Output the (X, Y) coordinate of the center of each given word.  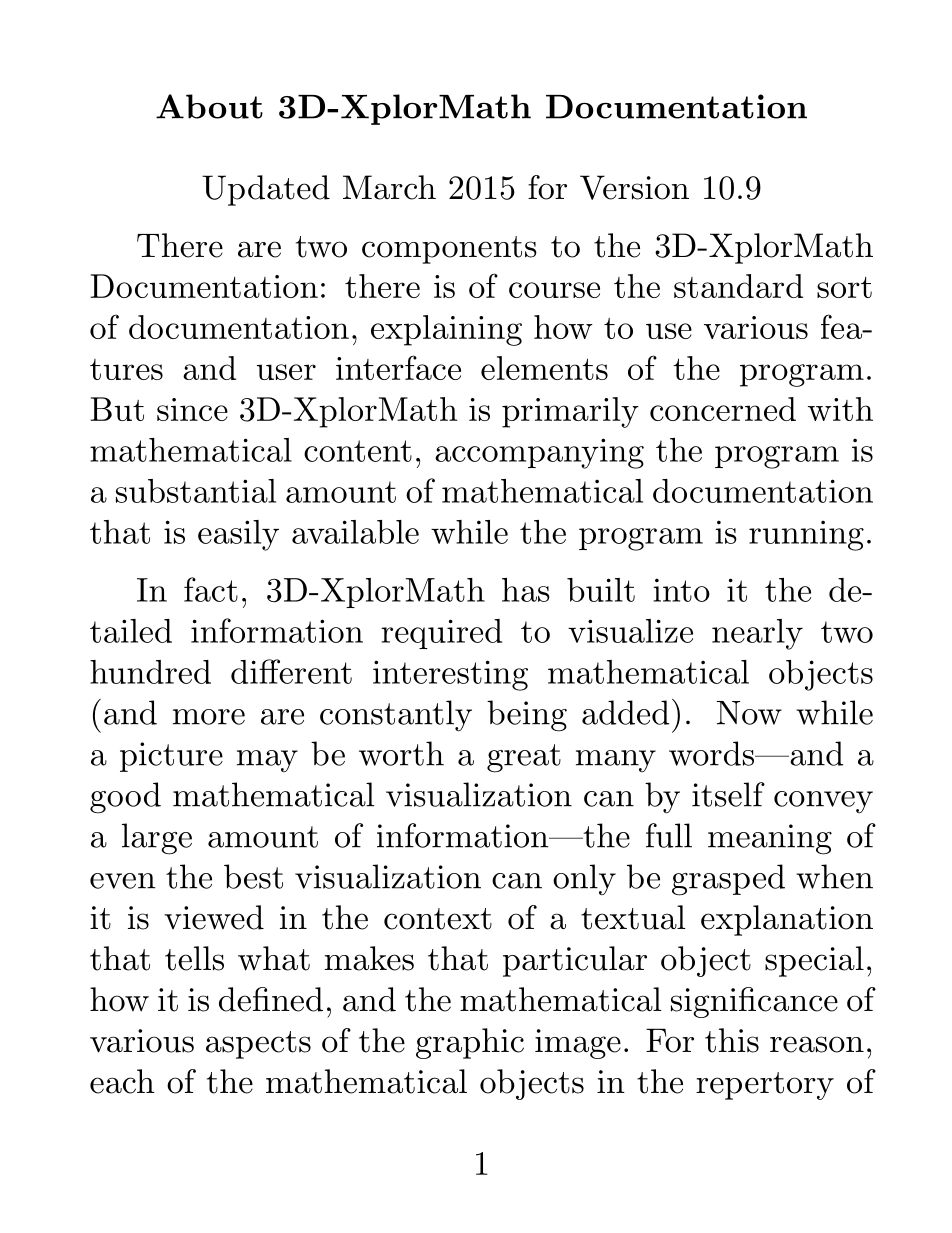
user (286, 372)
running (806, 536)
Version (634, 187)
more (209, 717)
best (253, 876)
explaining (446, 330)
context (438, 919)
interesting (450, 675)
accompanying (539, 453)
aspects (258, 1045)
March (389, 187)
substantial (196, 491)
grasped (728, 880)
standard (738, 286)
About (209, 106)
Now (749, 713)
